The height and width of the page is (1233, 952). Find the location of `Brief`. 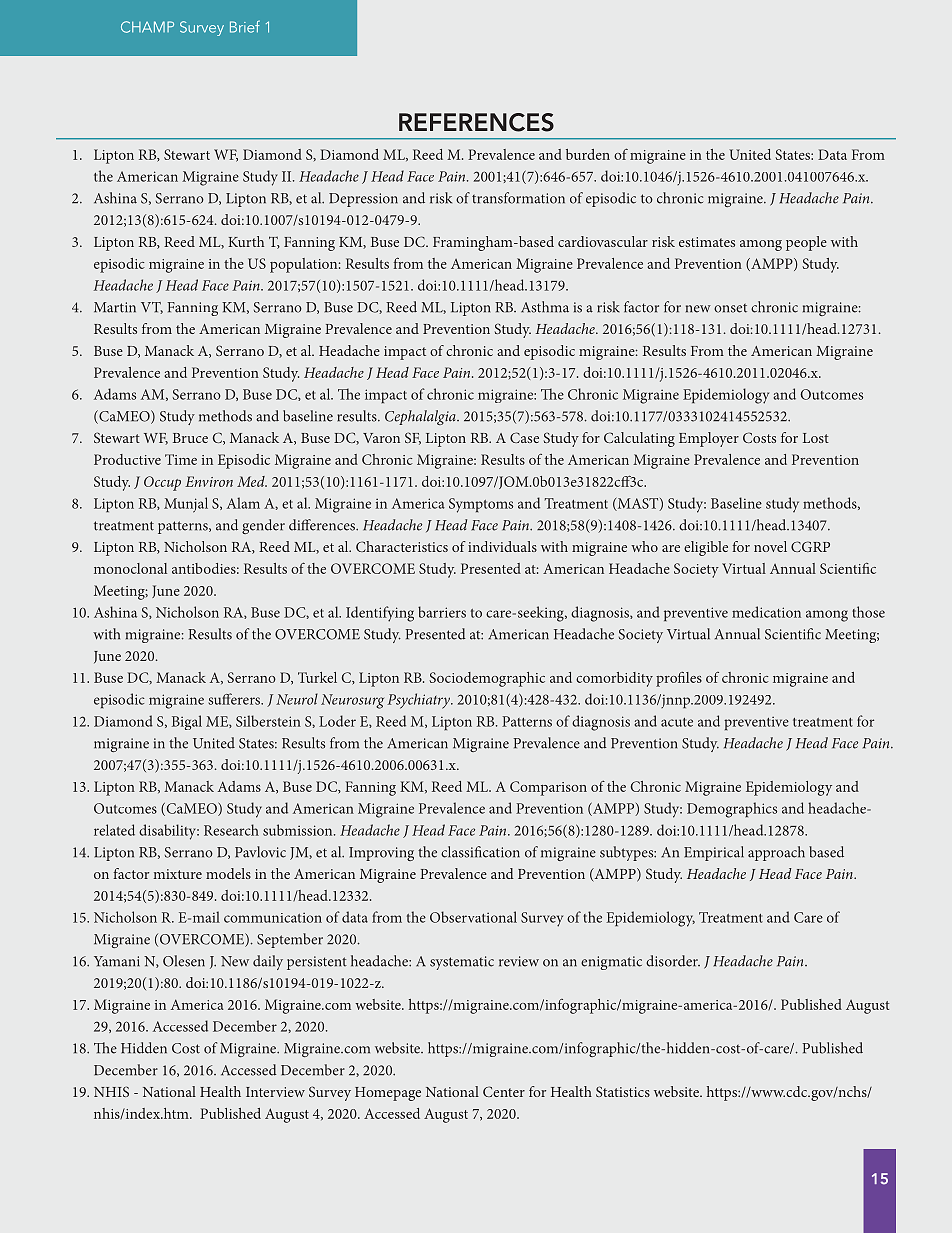

Brief is located at coordinates (245, 26).
